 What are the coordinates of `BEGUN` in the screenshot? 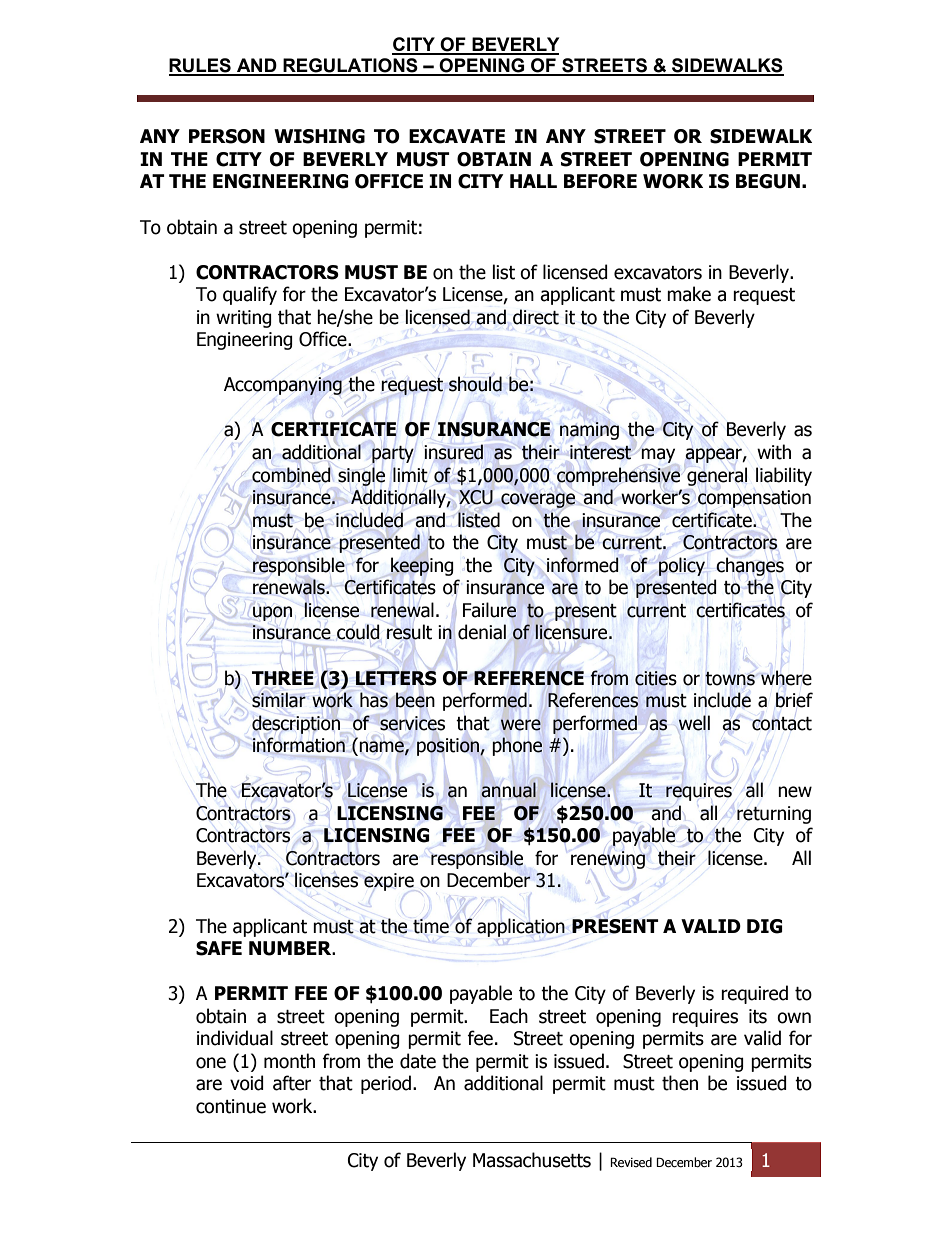 It's located at (768, 181).
